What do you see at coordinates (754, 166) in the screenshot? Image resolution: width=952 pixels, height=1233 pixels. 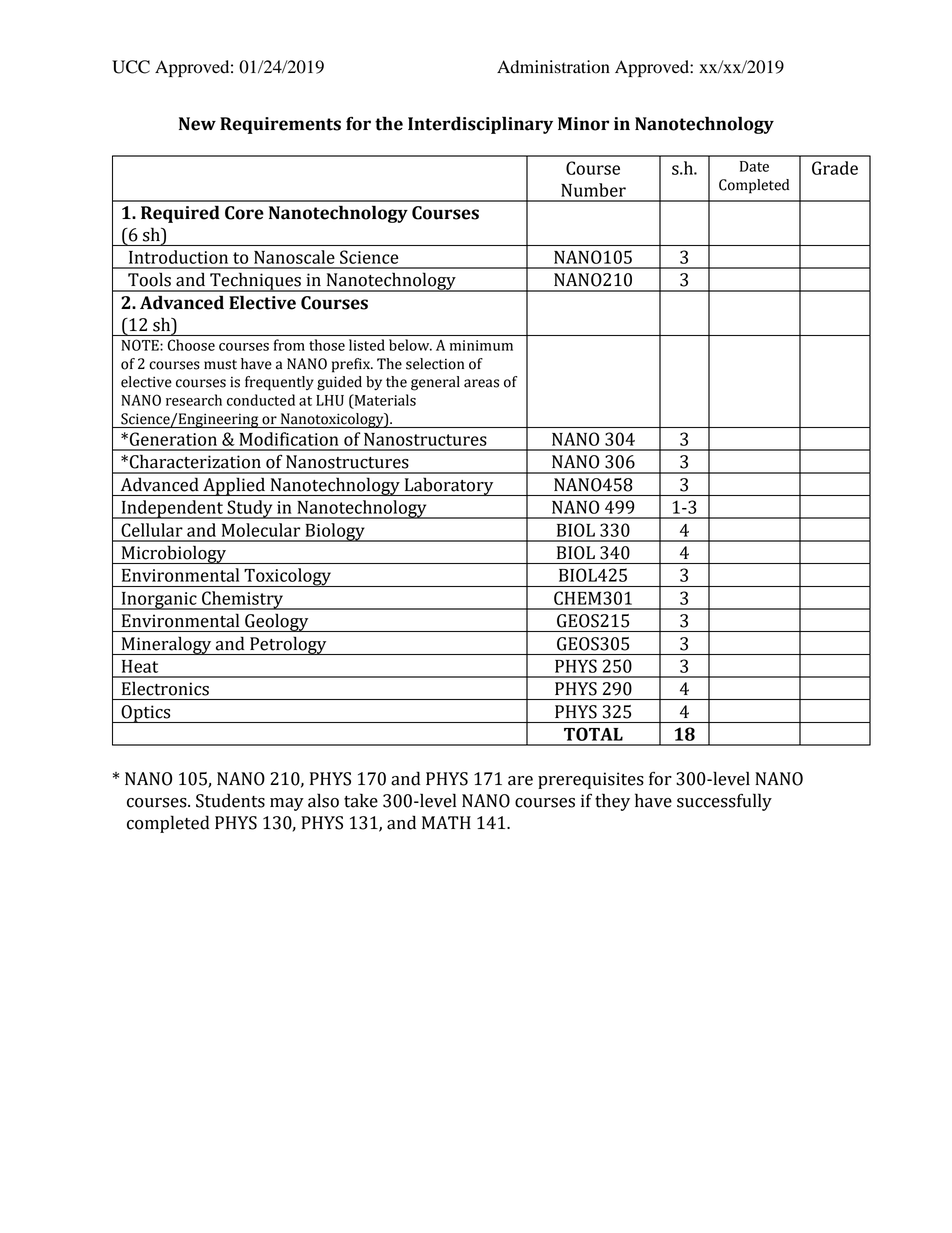 I see `Date` at bounding box center [754, 166].
